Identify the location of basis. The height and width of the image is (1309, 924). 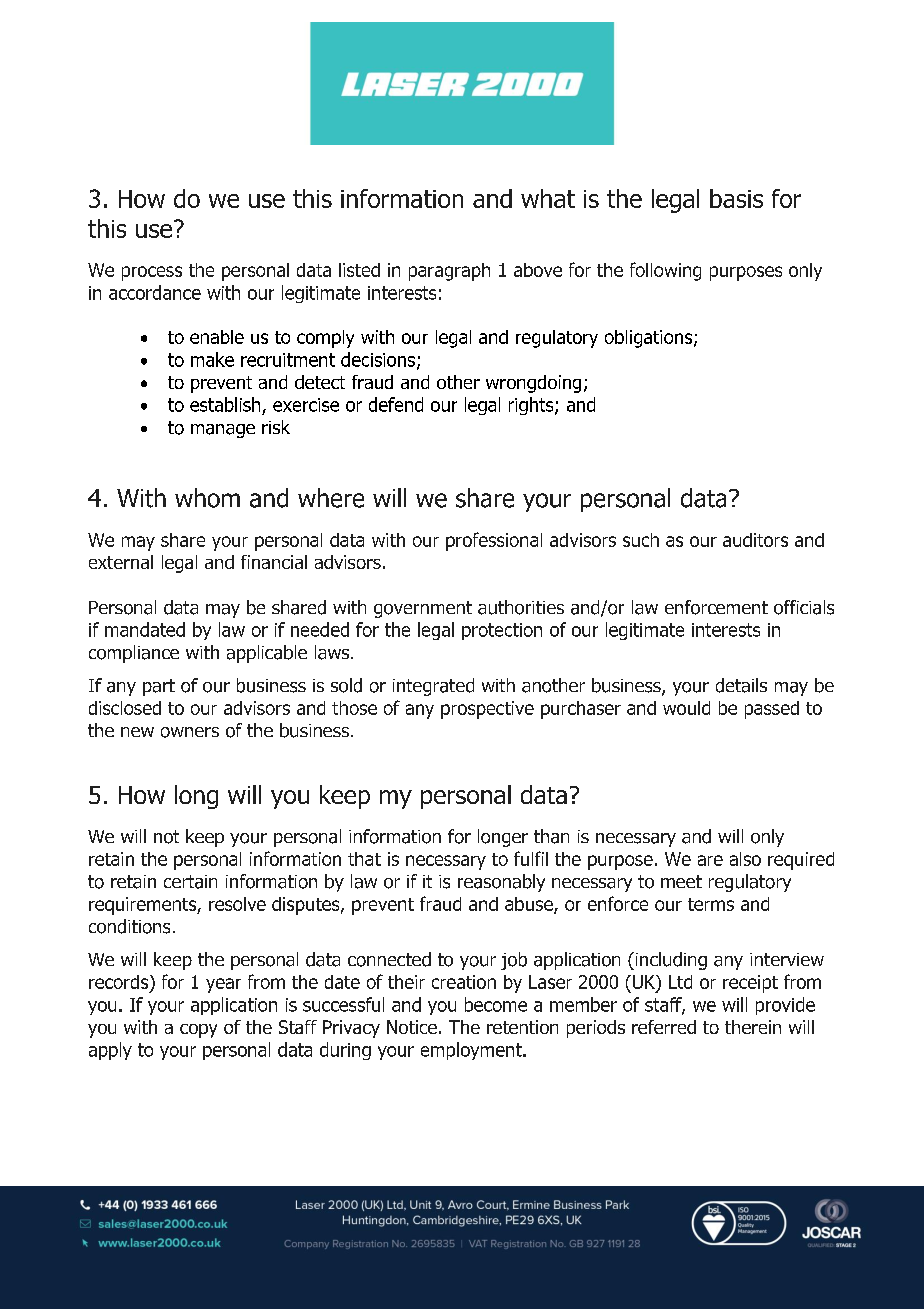
(736, 198).
